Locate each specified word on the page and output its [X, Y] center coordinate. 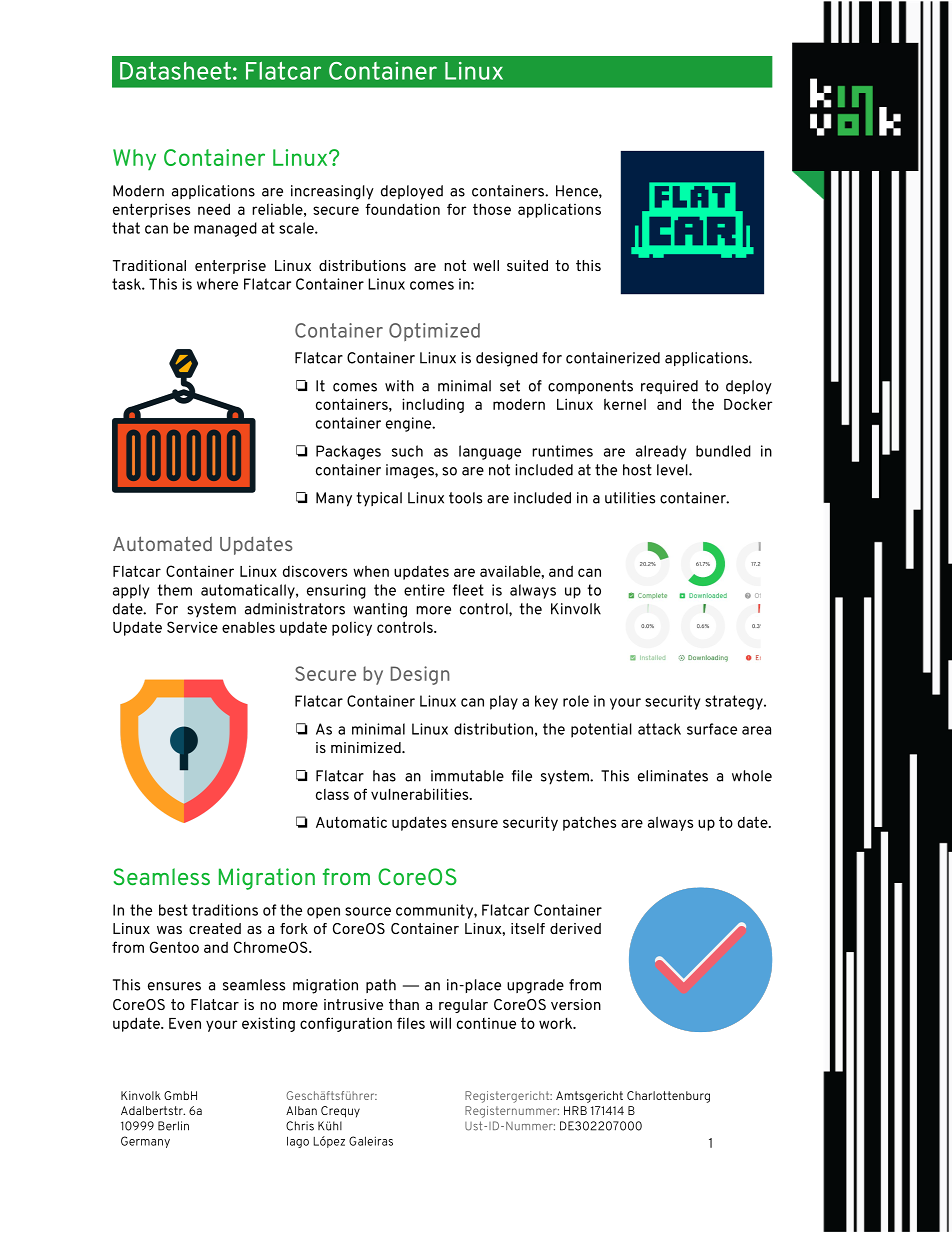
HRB [575, 1110]
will [440, 1023]
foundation [402, 209]
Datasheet [175, 71]
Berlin [173, 1126]
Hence [578, 191]
